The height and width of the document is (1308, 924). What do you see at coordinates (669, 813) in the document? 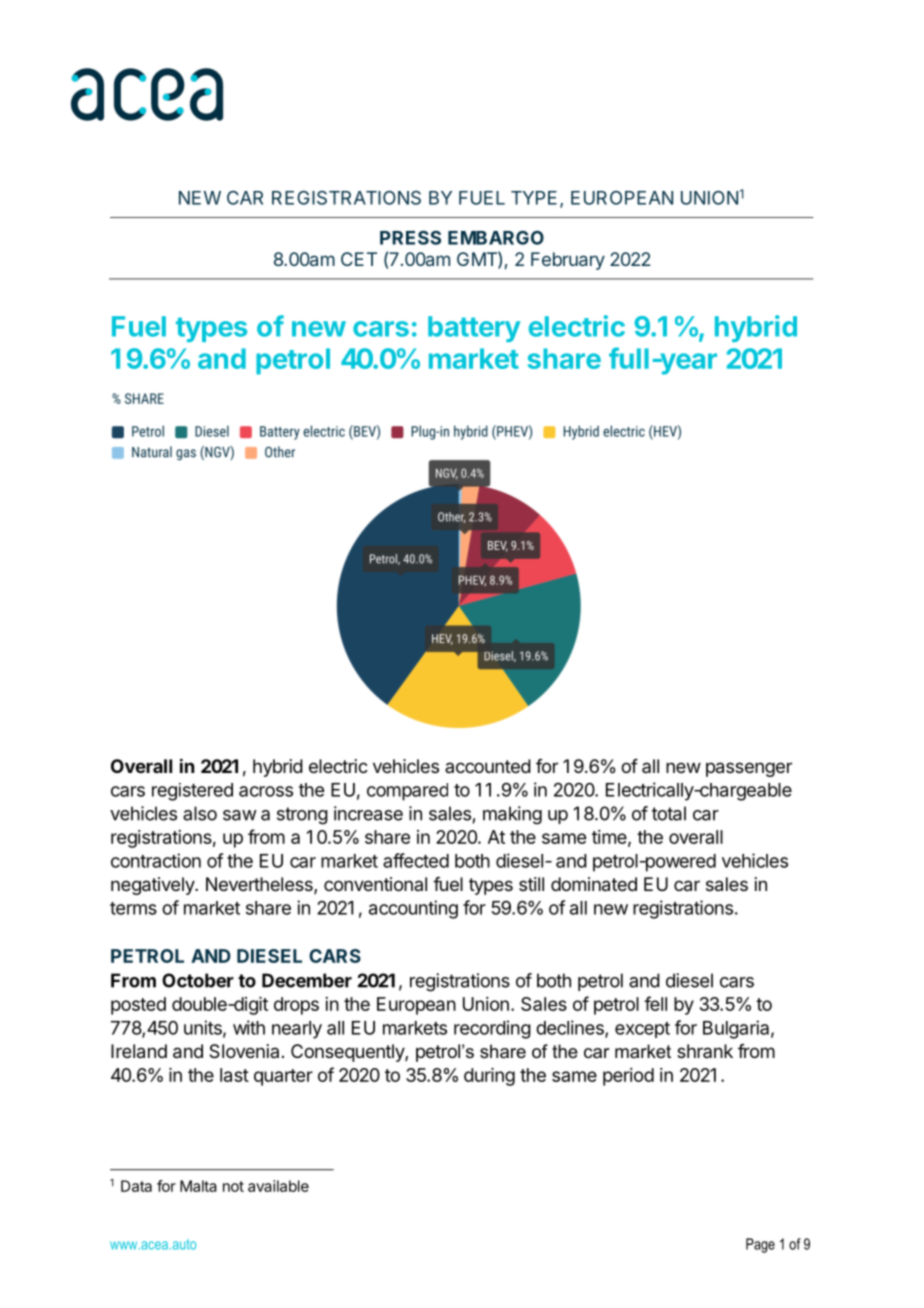
I see `total` at bounding box center [669, 813].
